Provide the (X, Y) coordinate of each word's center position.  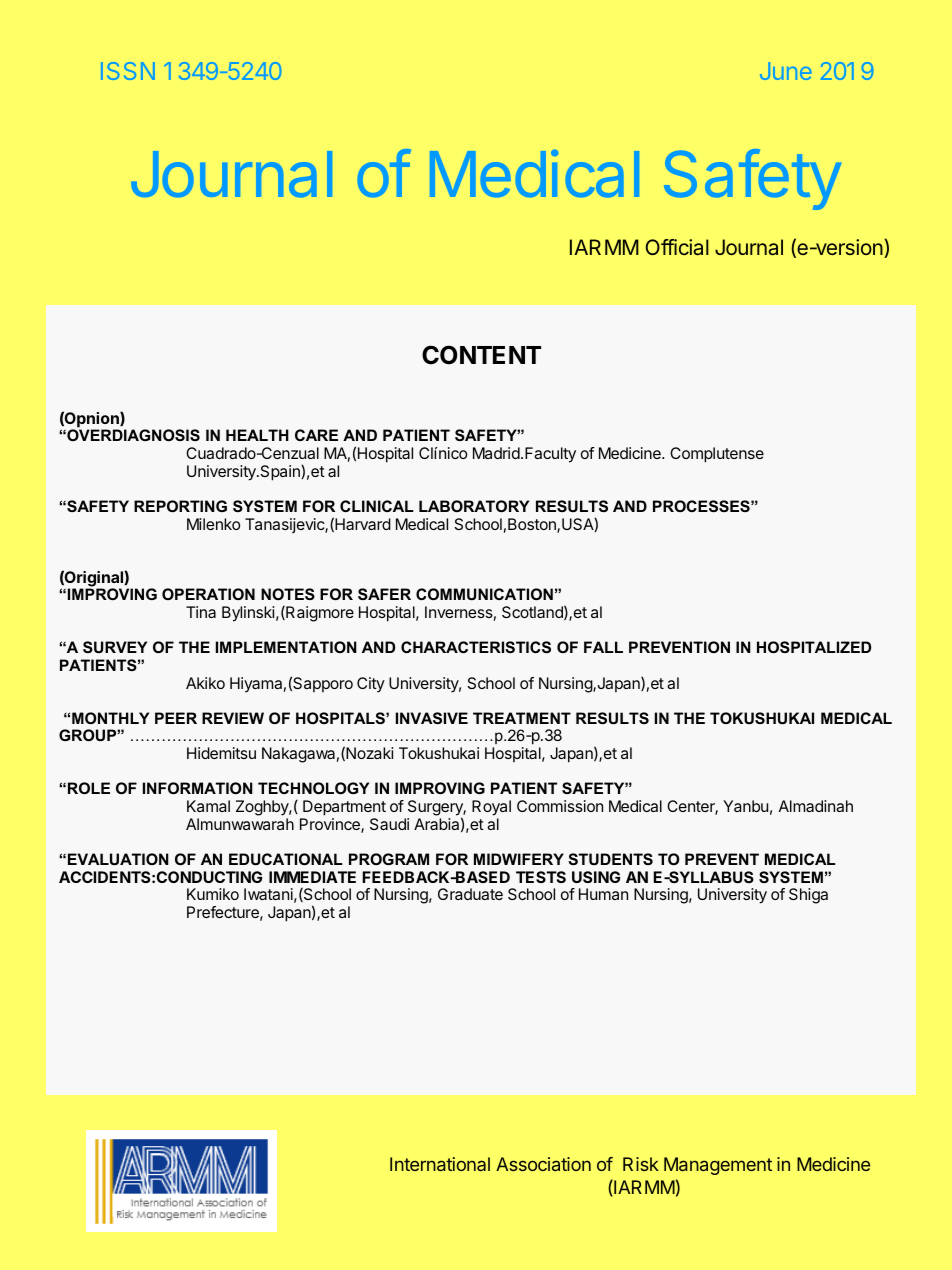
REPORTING (180, 506)
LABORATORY (474, 506)
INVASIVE (432, 718)
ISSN (128, 71)
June (786, 71)
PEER (176, 718)
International (440, 1164)
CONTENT (481, 355)
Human (603, 894)
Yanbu (745, 806)
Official (677, 247)
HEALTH (257, 435)
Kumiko (213, 894)
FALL (603, 647)
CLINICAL (377, 506)
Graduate (470, 894)
